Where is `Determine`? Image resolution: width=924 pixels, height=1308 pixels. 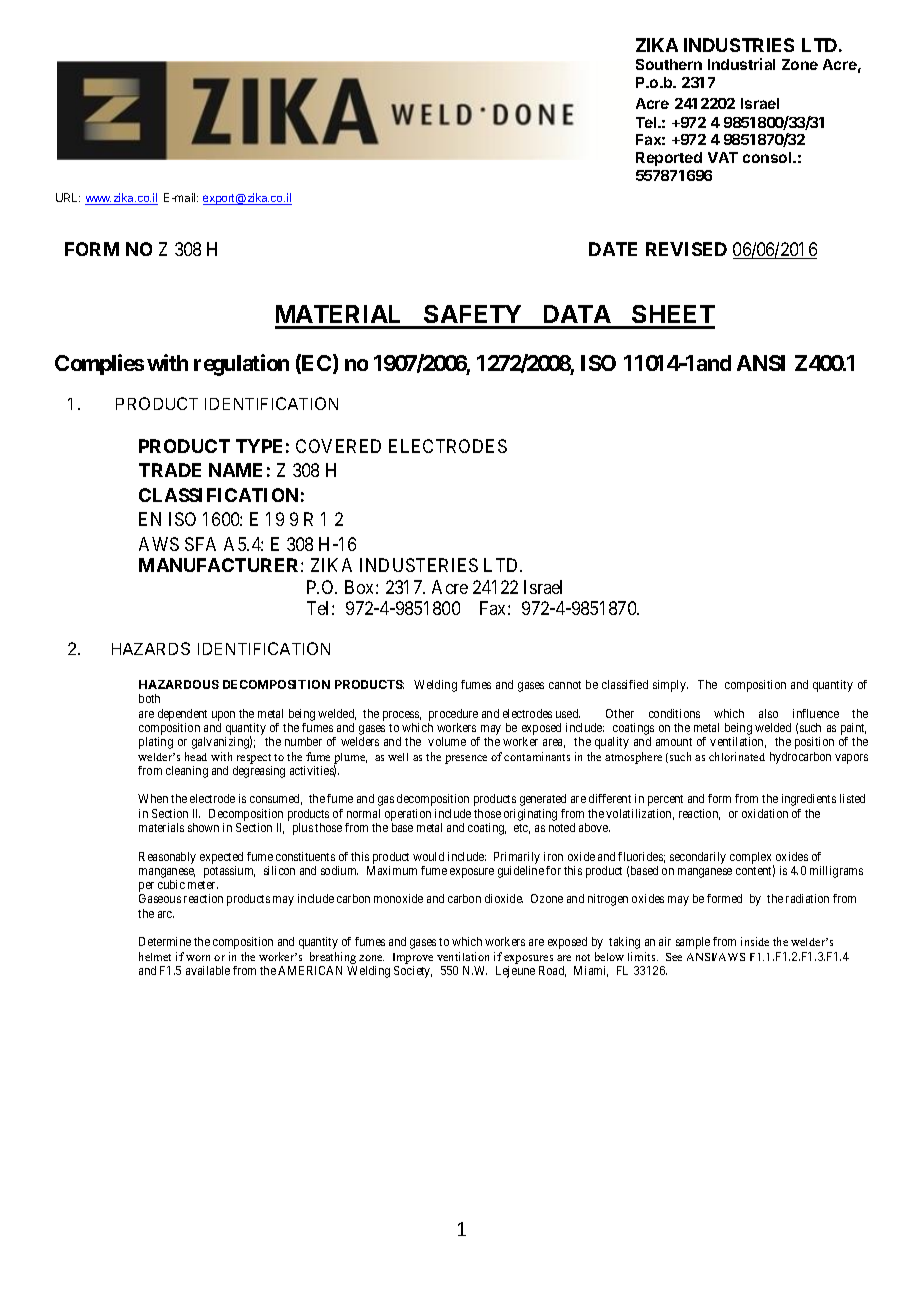 Determine is located at coordinates (165, 941).
